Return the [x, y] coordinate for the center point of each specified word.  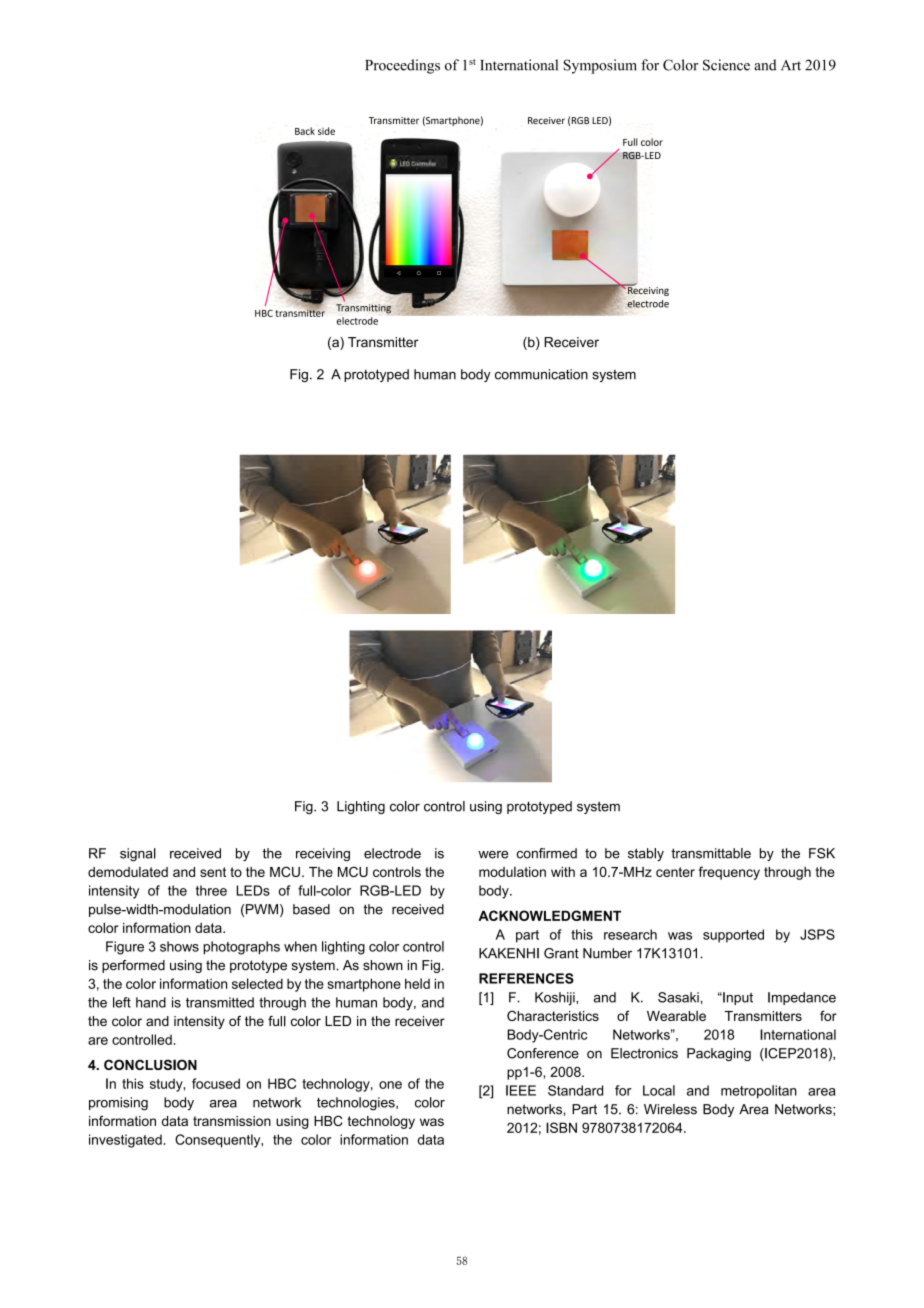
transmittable [711, 853]
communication [541, 374]
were [493, 855]
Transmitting [364, 309]
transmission [232, 1121]
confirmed [547, 853]
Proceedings [402, 66]
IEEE [521, 1090]
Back [305, 131]
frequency [729, 873]
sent [213, 872]
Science [726, 65]
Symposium [600, 66]
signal [138, 855]
